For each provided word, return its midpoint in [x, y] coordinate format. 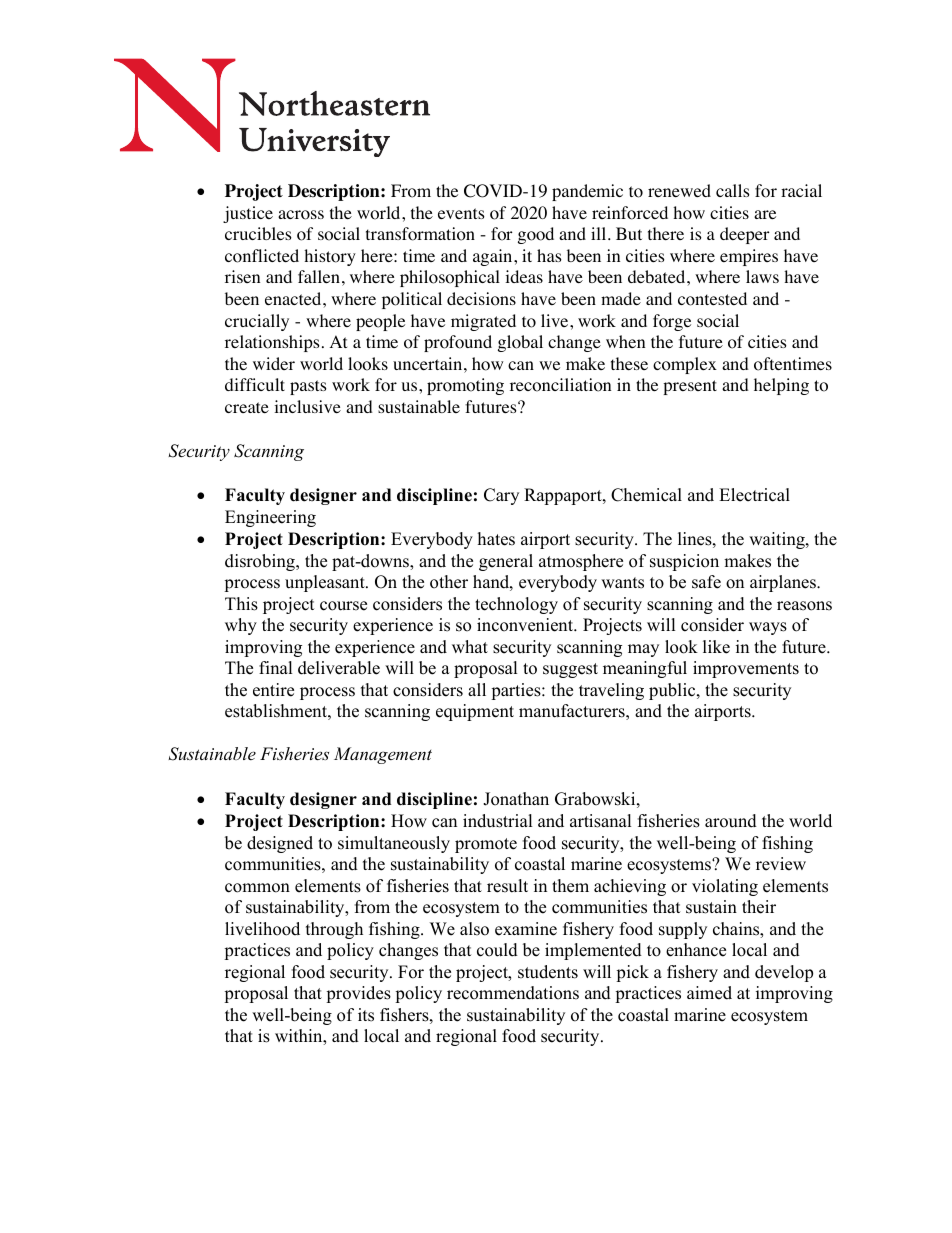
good [536, 235]
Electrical [754, 495]
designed [280, 844]
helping [781, 386]
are [765, 214]
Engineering [270, 518]
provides [358, 994]
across [301, 215]
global [520, 343]
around [731, 821]
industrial [498, 821]
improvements [746, 669]
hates [496, 539]
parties [517, 691]
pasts [308, 387]
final [276, 667]
